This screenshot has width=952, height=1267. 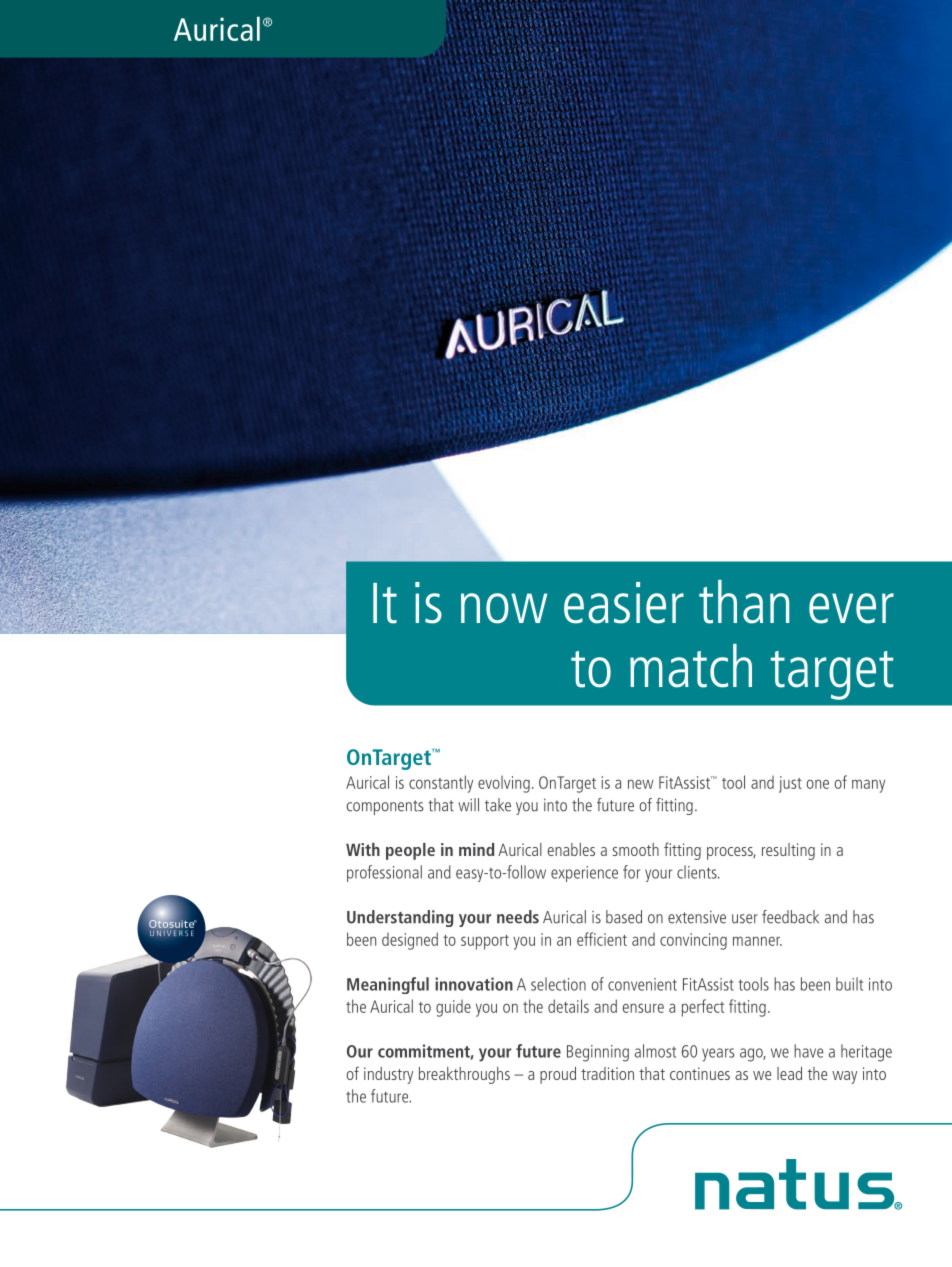 I want to click on efficient, so click(x=602, y=939).
